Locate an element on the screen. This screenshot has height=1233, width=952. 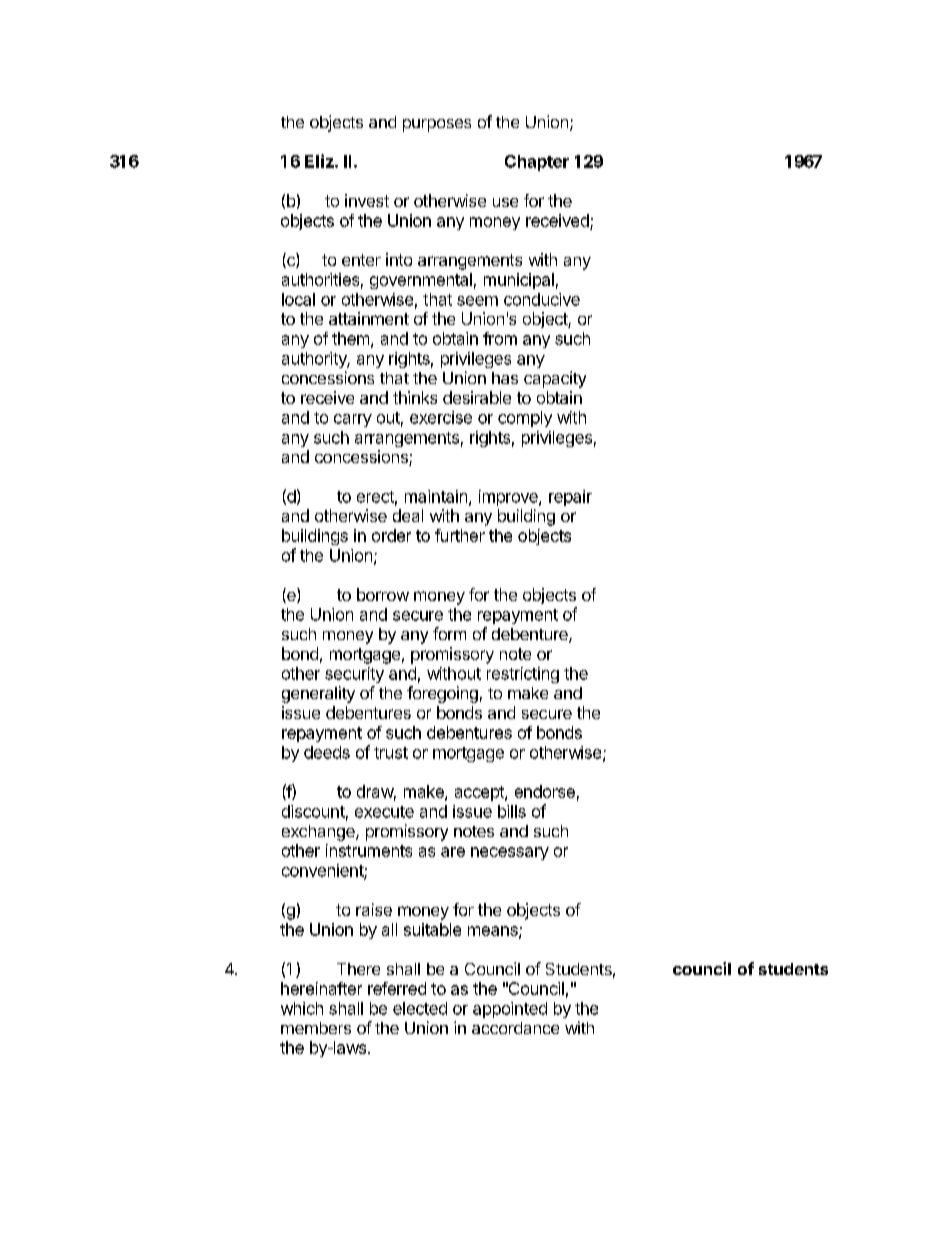
are is located at coordinates (453, 852).
